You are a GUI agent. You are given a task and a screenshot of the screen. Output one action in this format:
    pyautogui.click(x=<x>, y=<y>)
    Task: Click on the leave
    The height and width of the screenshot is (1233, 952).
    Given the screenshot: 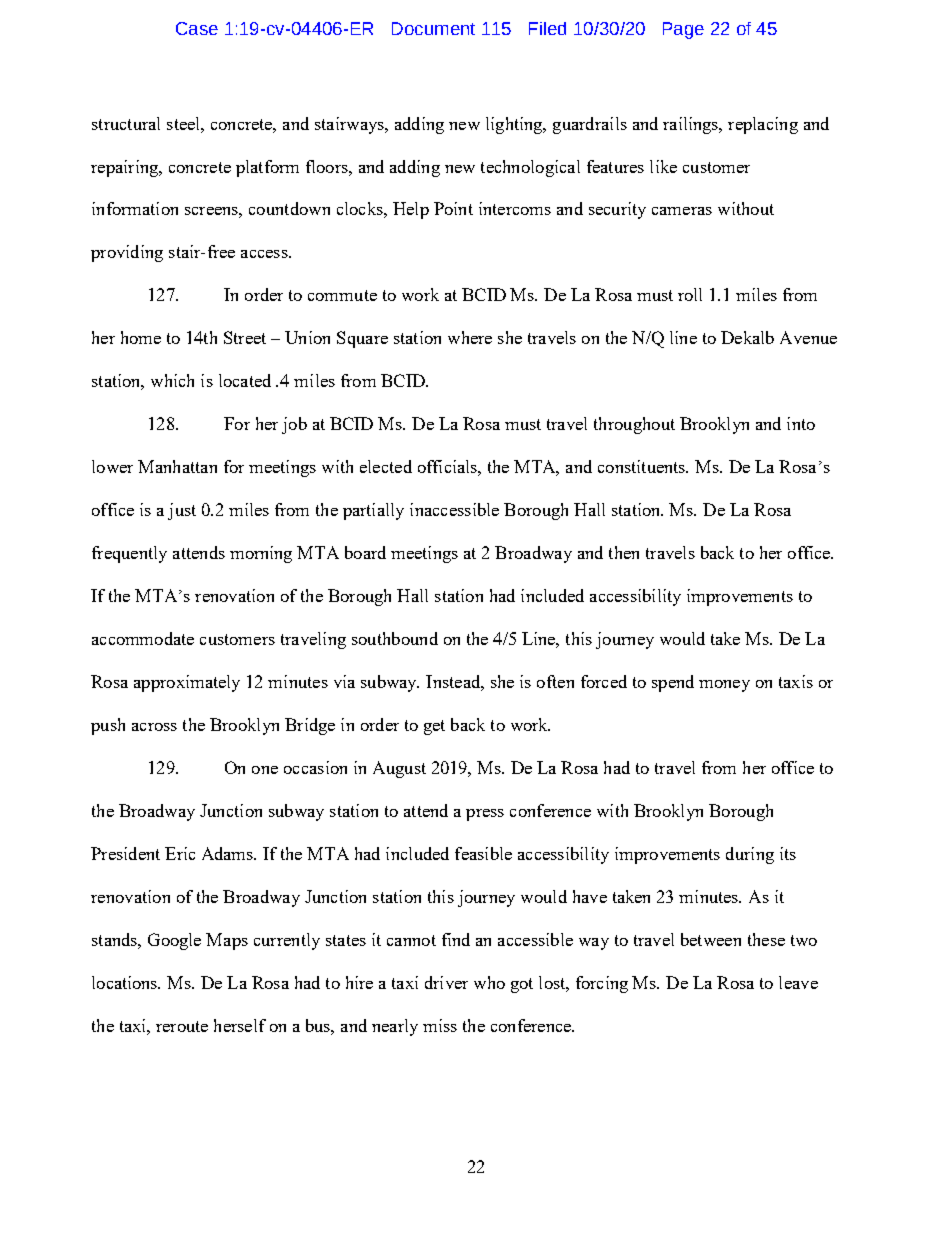 What is the action you would take?
    pyautogui.click(x=798, y=982)
